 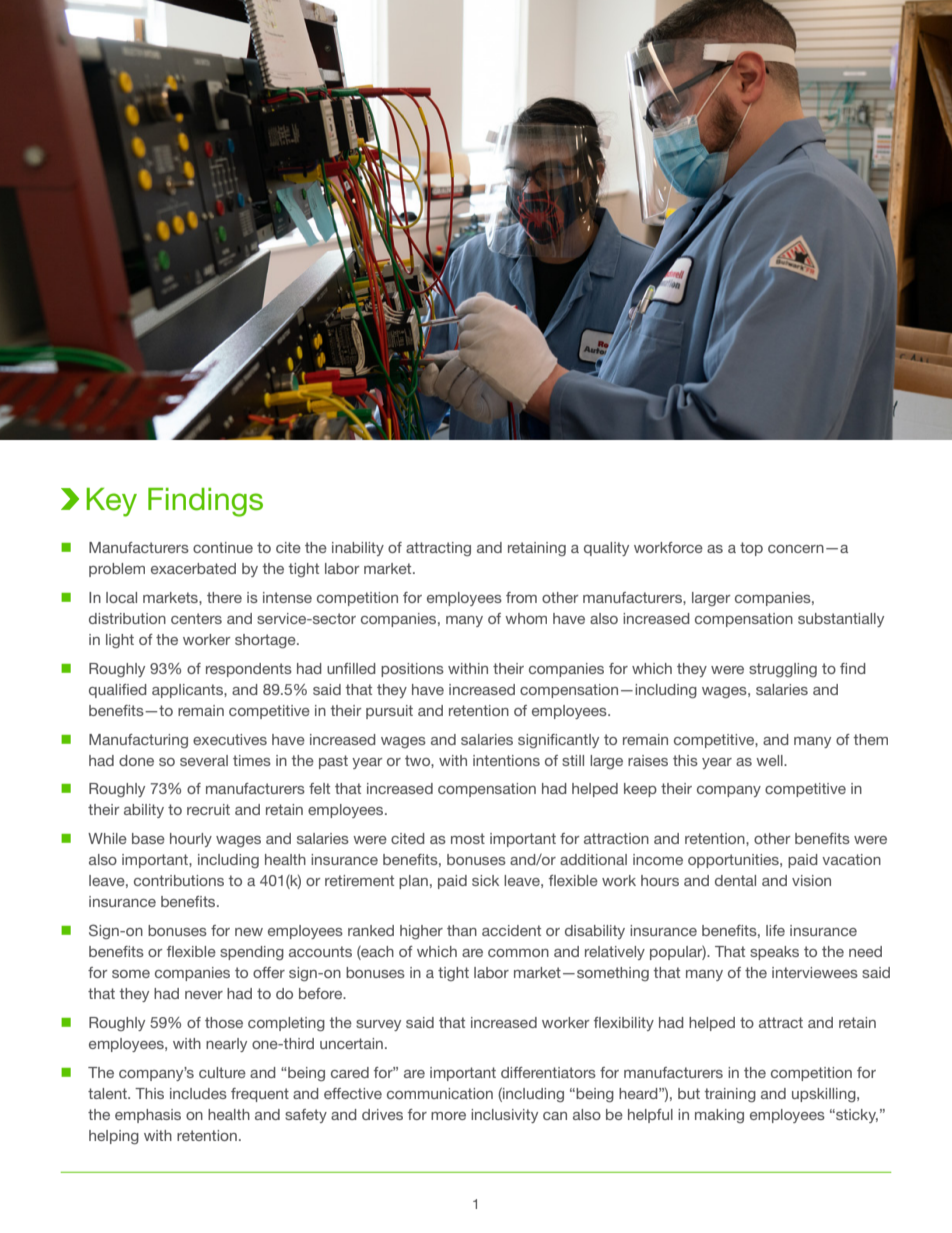 I want to click on common, so click(x=518, y=953).
